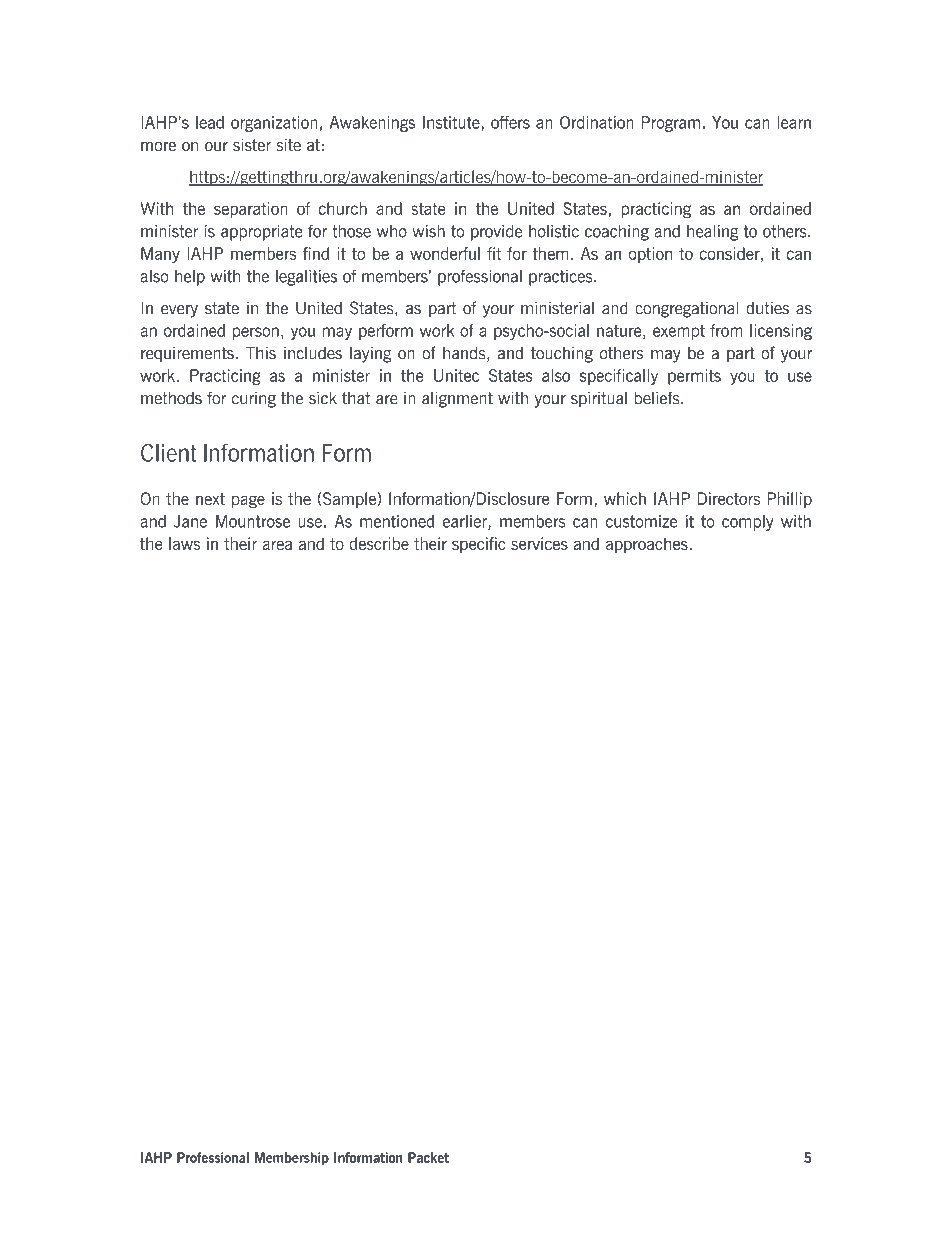  What do you see at coordinates (748, 523) in the screenshot?
I see `comply` at bounding box center [748, 523].
